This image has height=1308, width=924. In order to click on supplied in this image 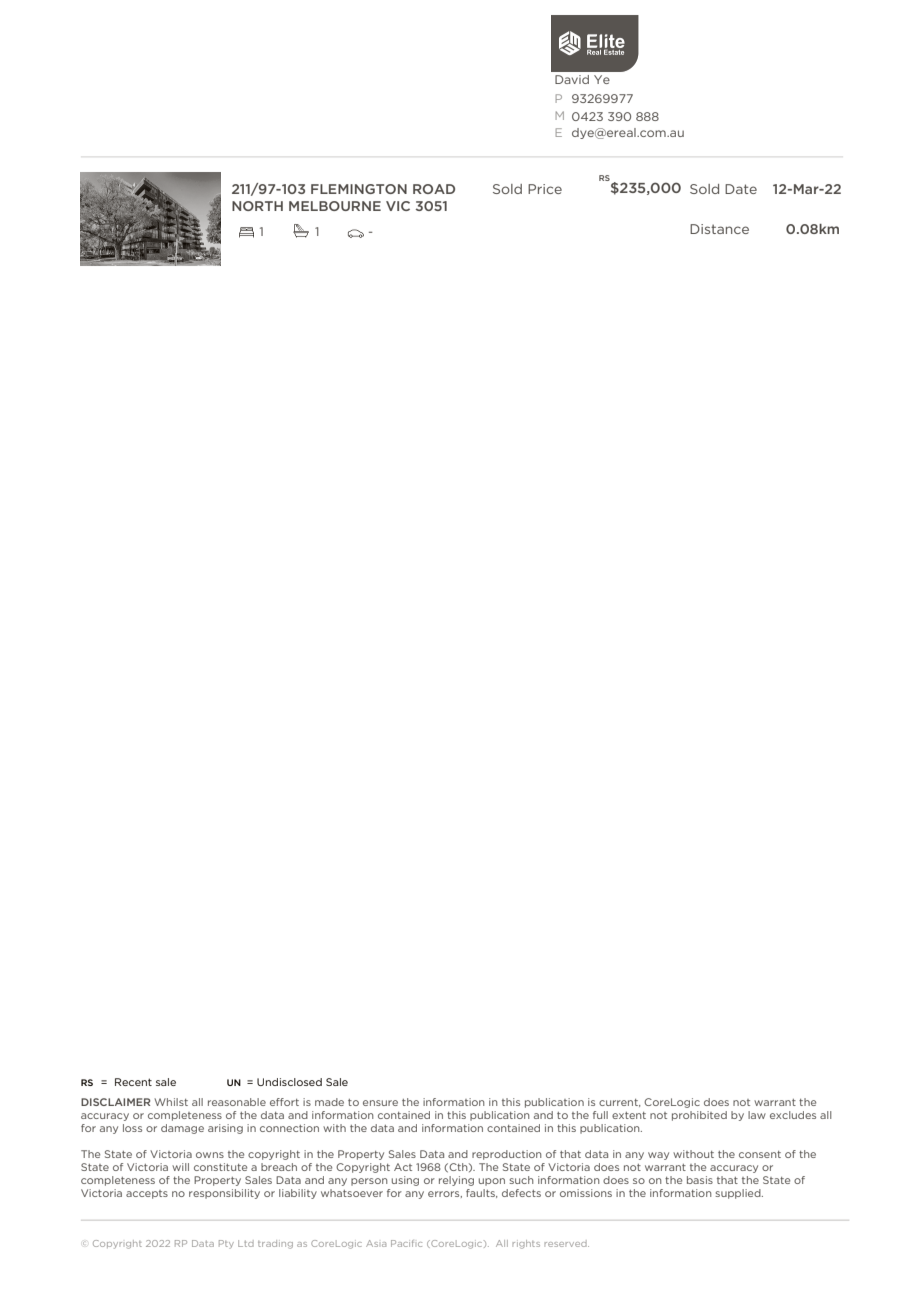, I will do `click(739, 1194)`.
